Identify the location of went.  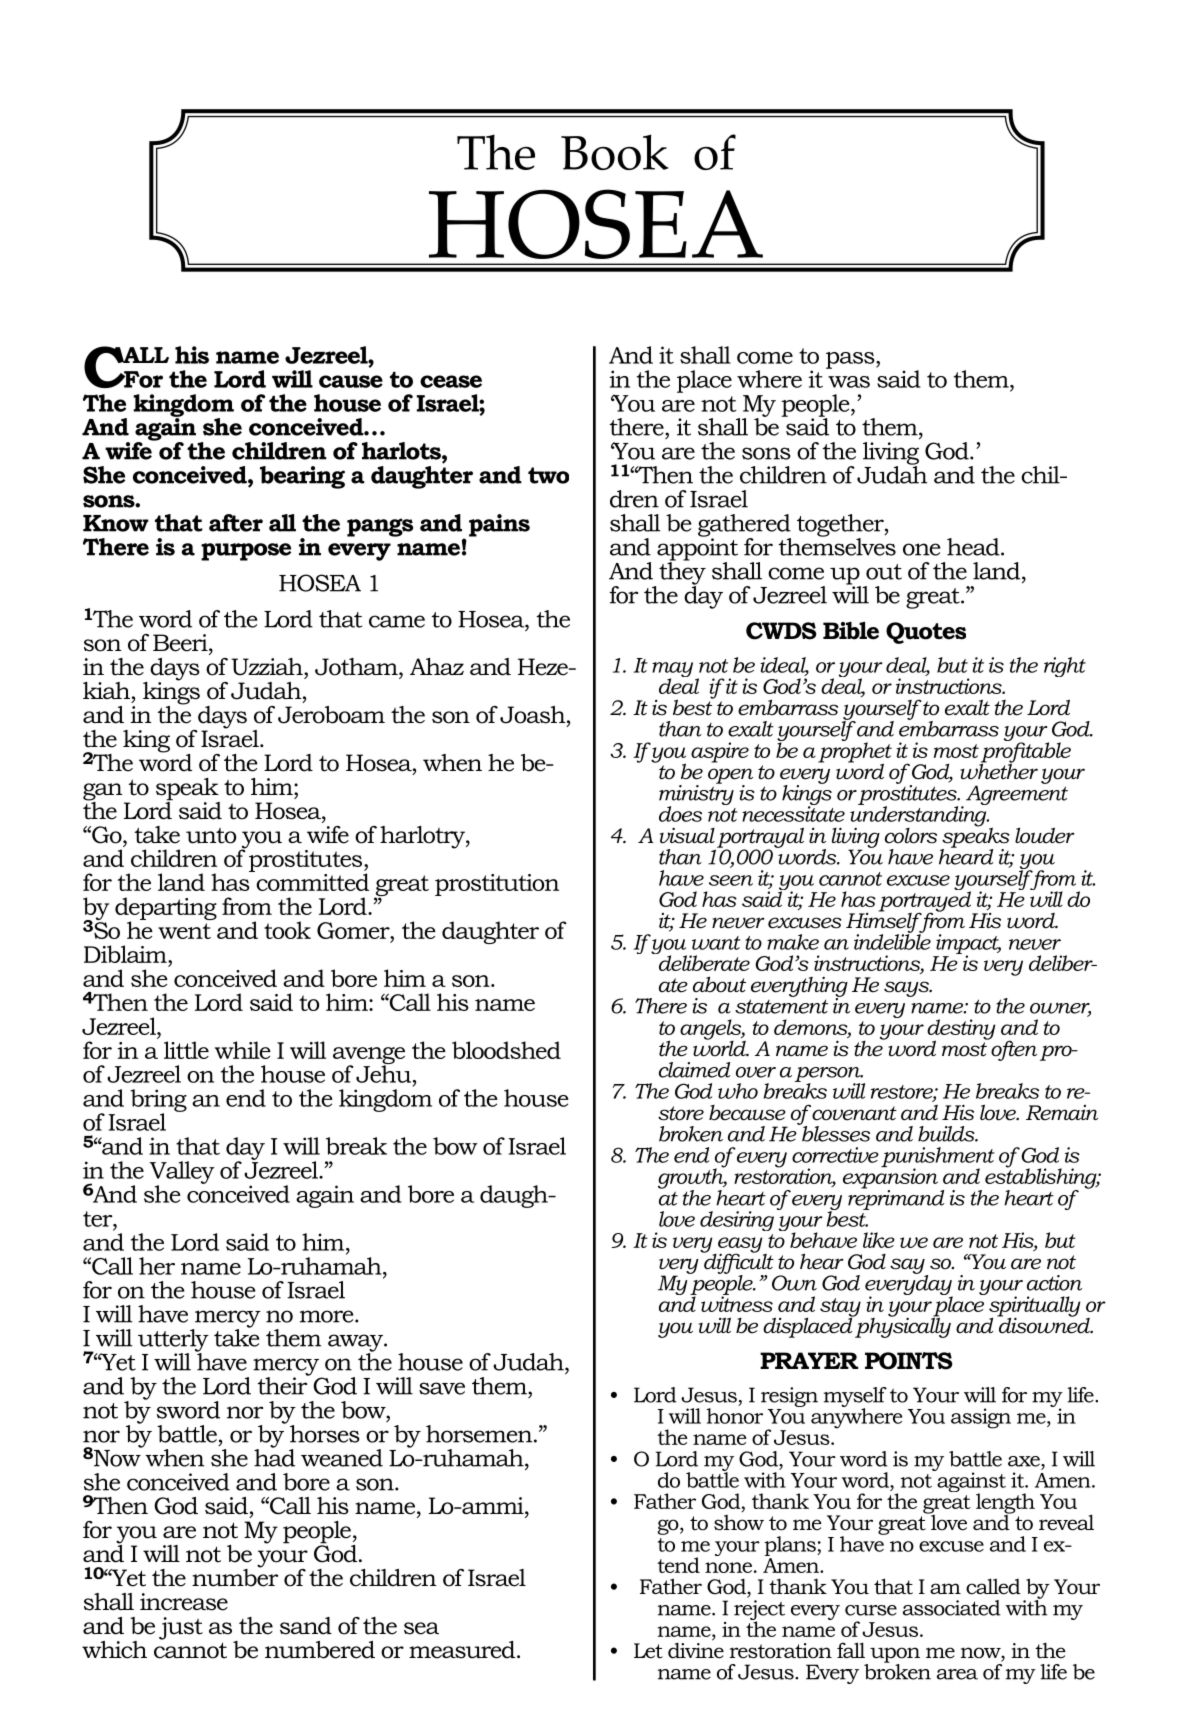
(184, 931).
